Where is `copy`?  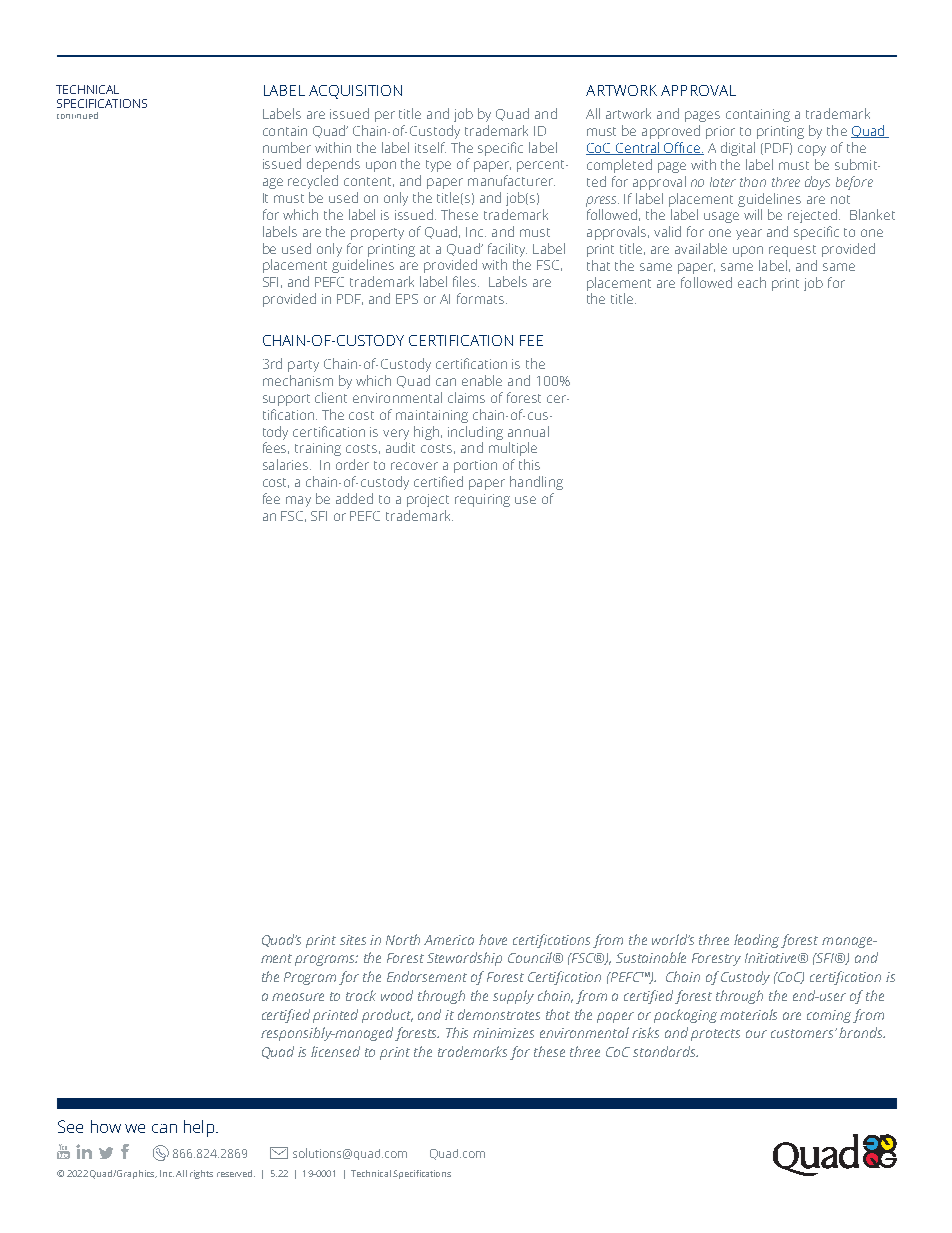 copy is located at coordinates (812, 150).
